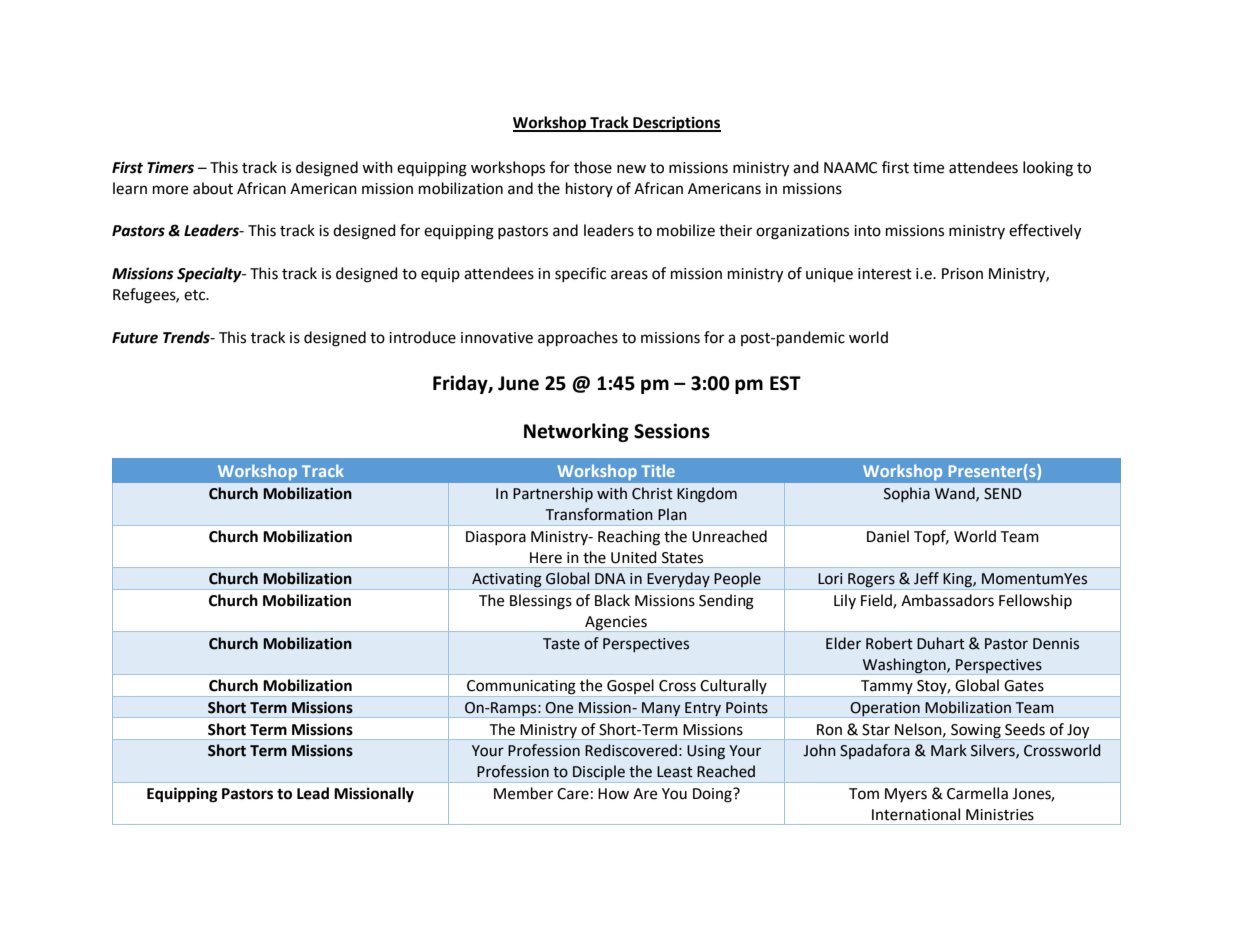  I want to click on Member, so click(523, 793).
